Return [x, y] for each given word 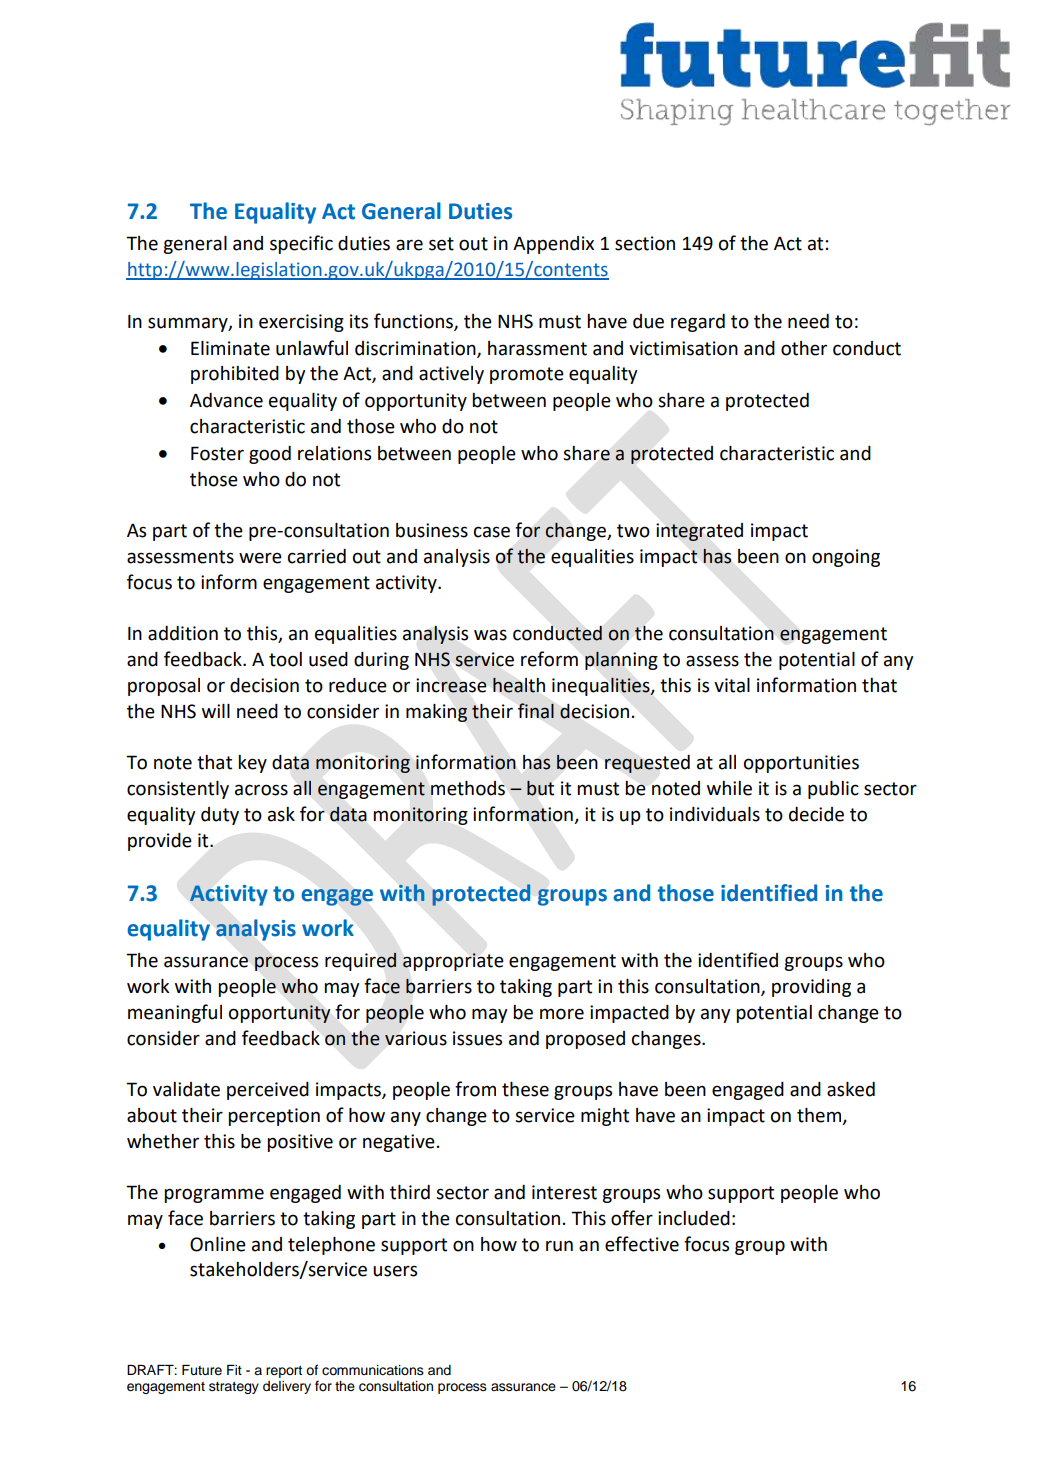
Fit [234, 1370]
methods [468, 788]
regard [698, 323]
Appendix [553, 245]
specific [301, 244]
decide [816, 814]
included [694, 1218]
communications [373, 1370]
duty [220, 816]
